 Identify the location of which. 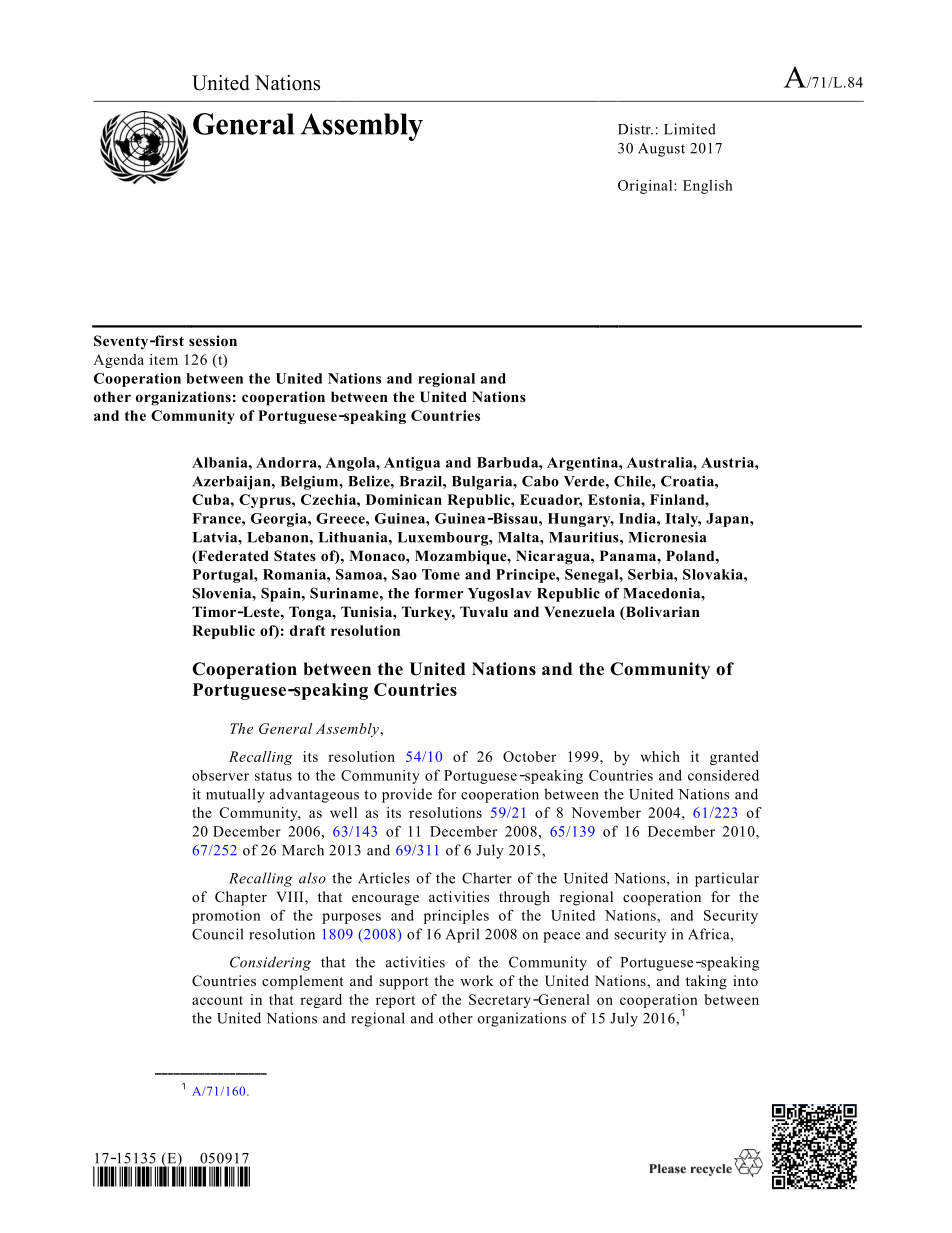
(660, 756).
